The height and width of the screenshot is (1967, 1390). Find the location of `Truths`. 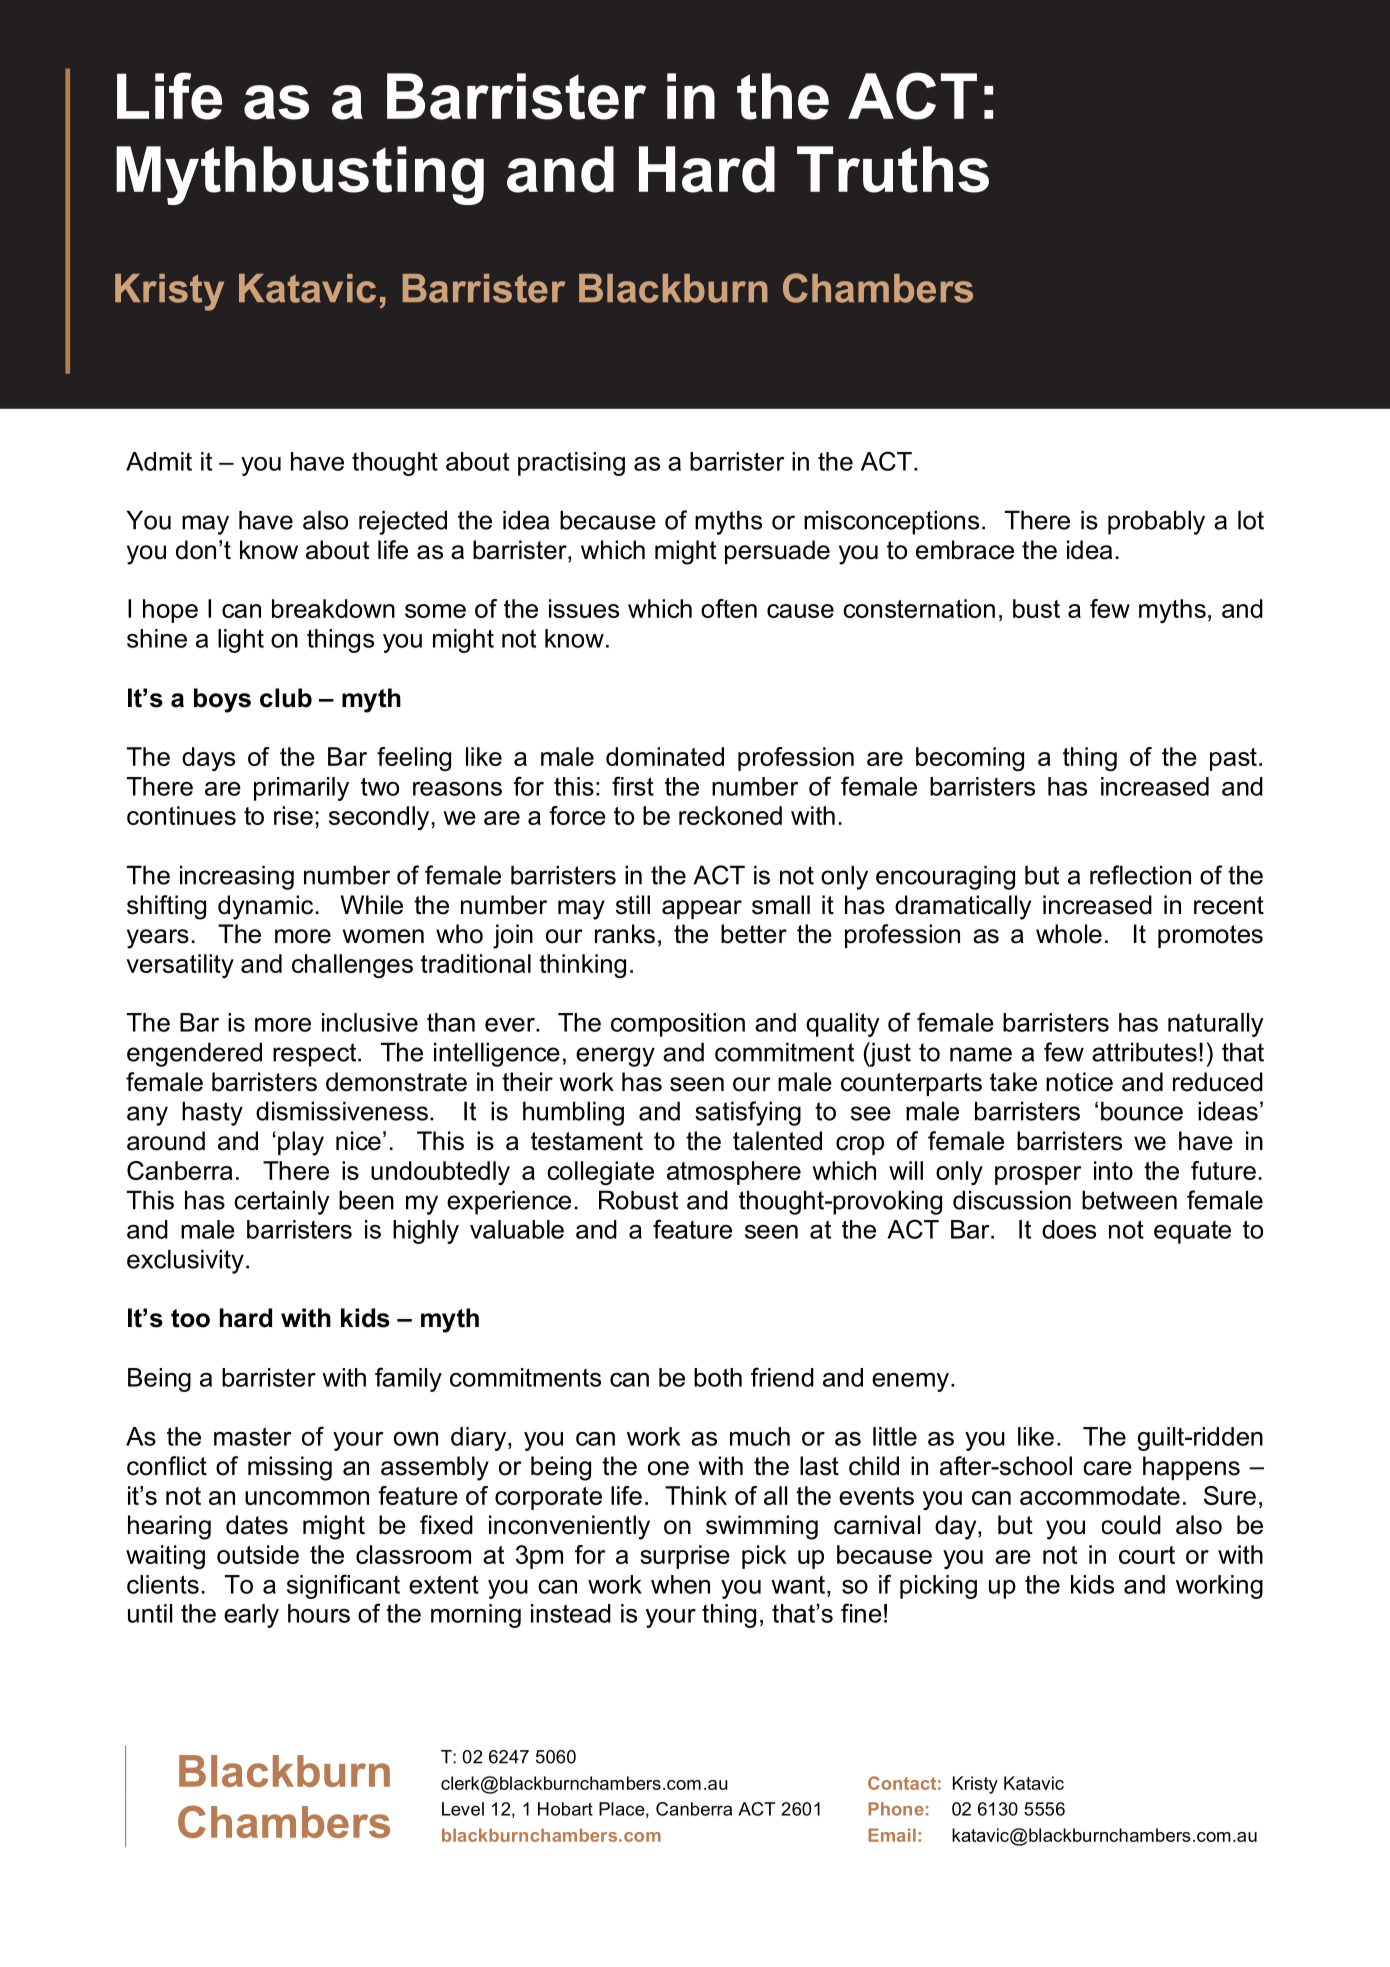

Truths is located at coordinates (893, 169).
